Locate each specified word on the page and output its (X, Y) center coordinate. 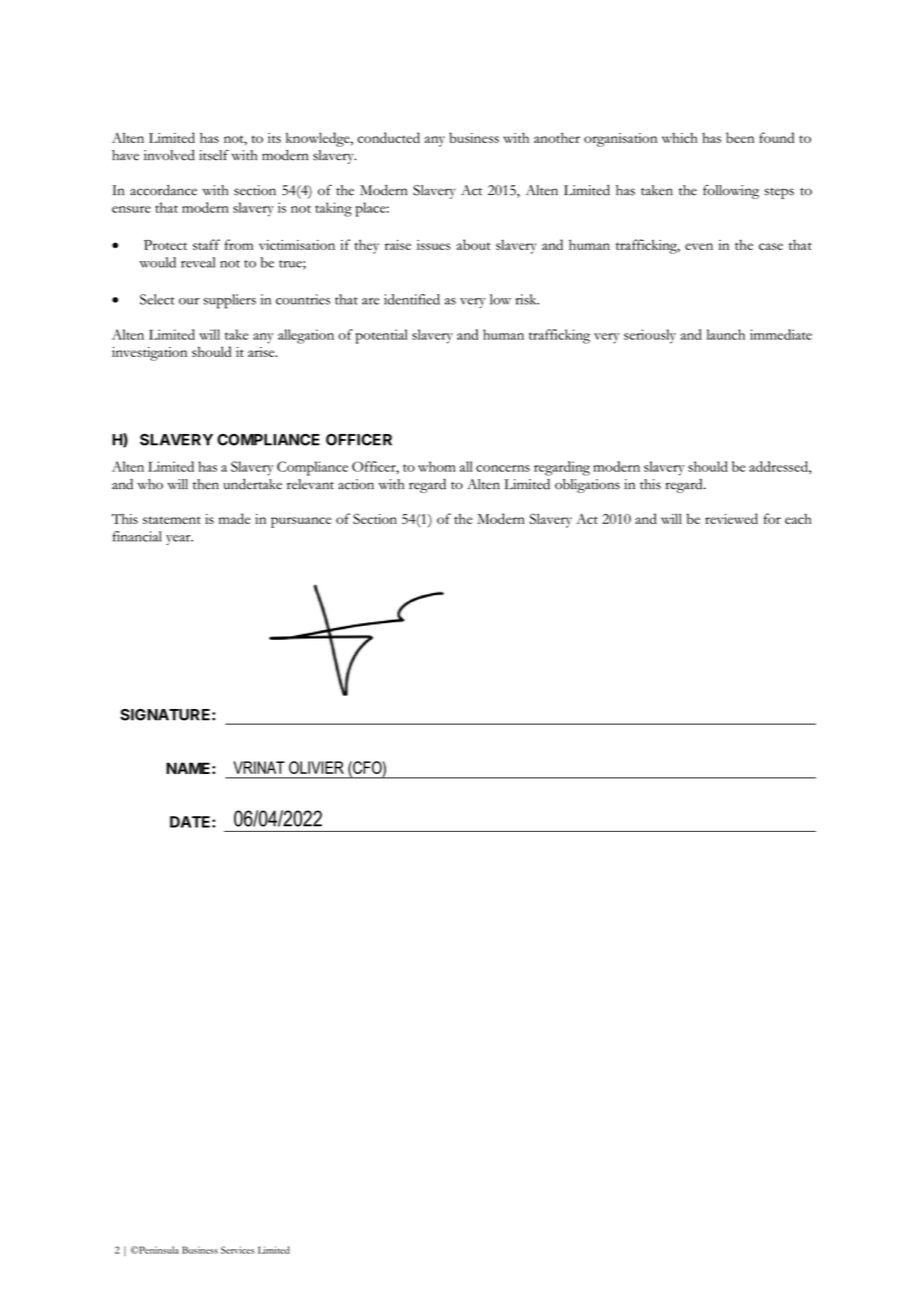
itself (214, 155)
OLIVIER (316, 767)
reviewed (731, 518)
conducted (389, 137)
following (731, 192)
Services (238, 1250)
